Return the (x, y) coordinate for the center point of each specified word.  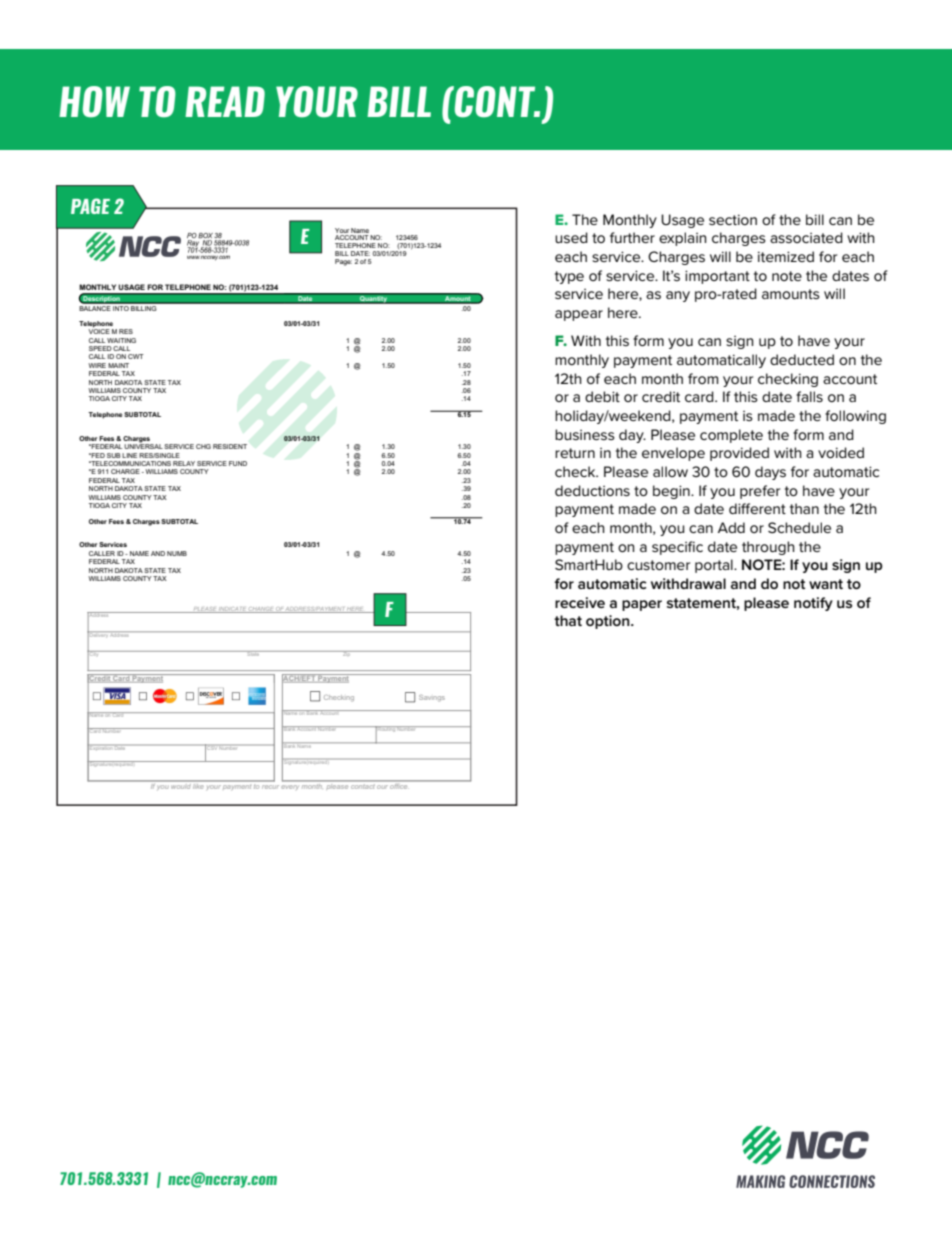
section (733, 219)
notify (813, 604)
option (609, 622)
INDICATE (233, 610)
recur (270, 787)
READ (225, 101)
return (575, 453)
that (568, 620)
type (569, 277)
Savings (432, 698)
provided (739, 454)
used (571, 237)
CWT (136, 356)
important (717, 277)
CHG (203, 446)
